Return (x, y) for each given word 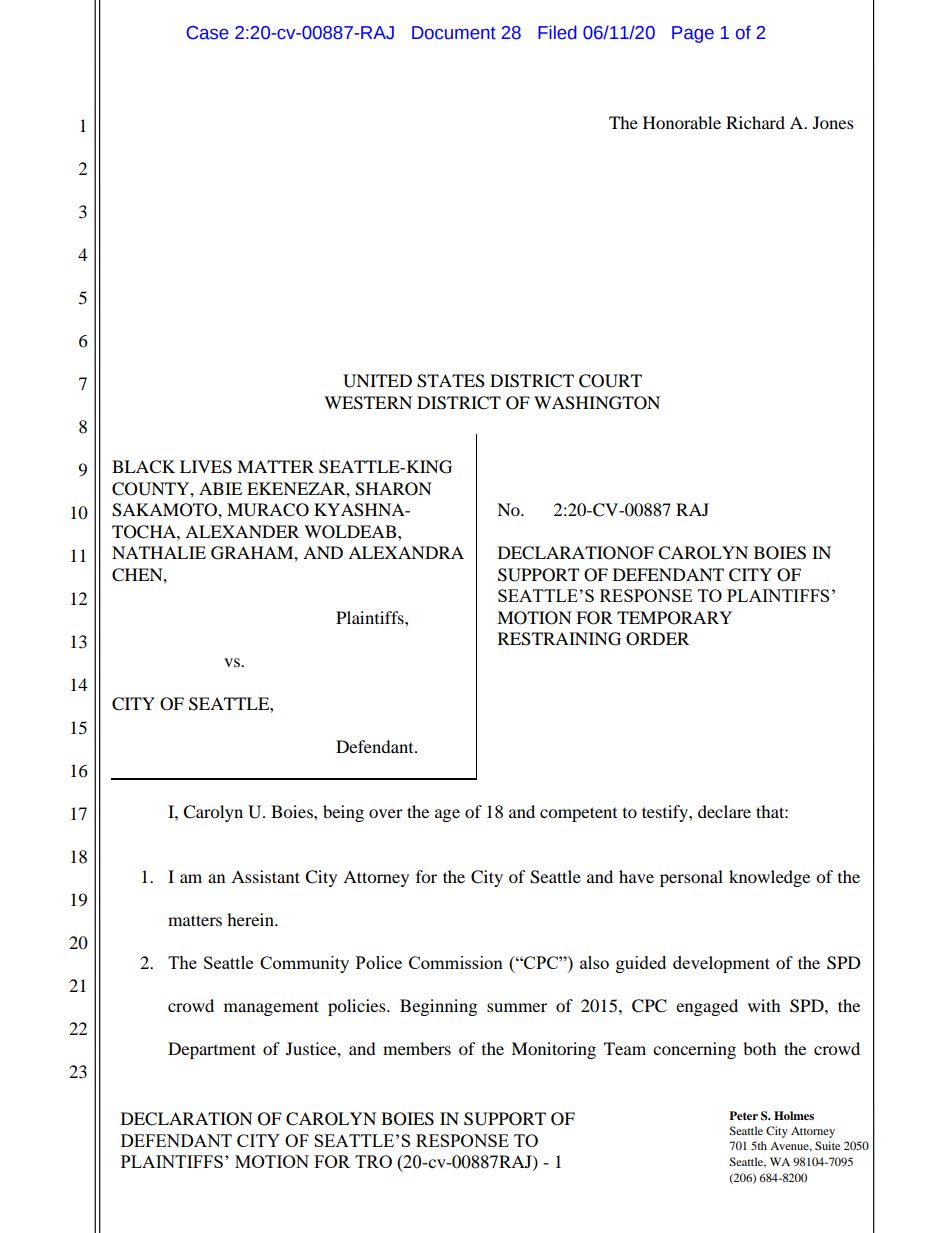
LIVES (206, 467)
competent (578, 814)
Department (212, 1050)
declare (724, 811)
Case (208, 33)
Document (454, 33)
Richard (755, 122)
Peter (743, 1115)
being (343, 813)
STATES (451, 381)
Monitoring (553, 1050)
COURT (610, 381)
